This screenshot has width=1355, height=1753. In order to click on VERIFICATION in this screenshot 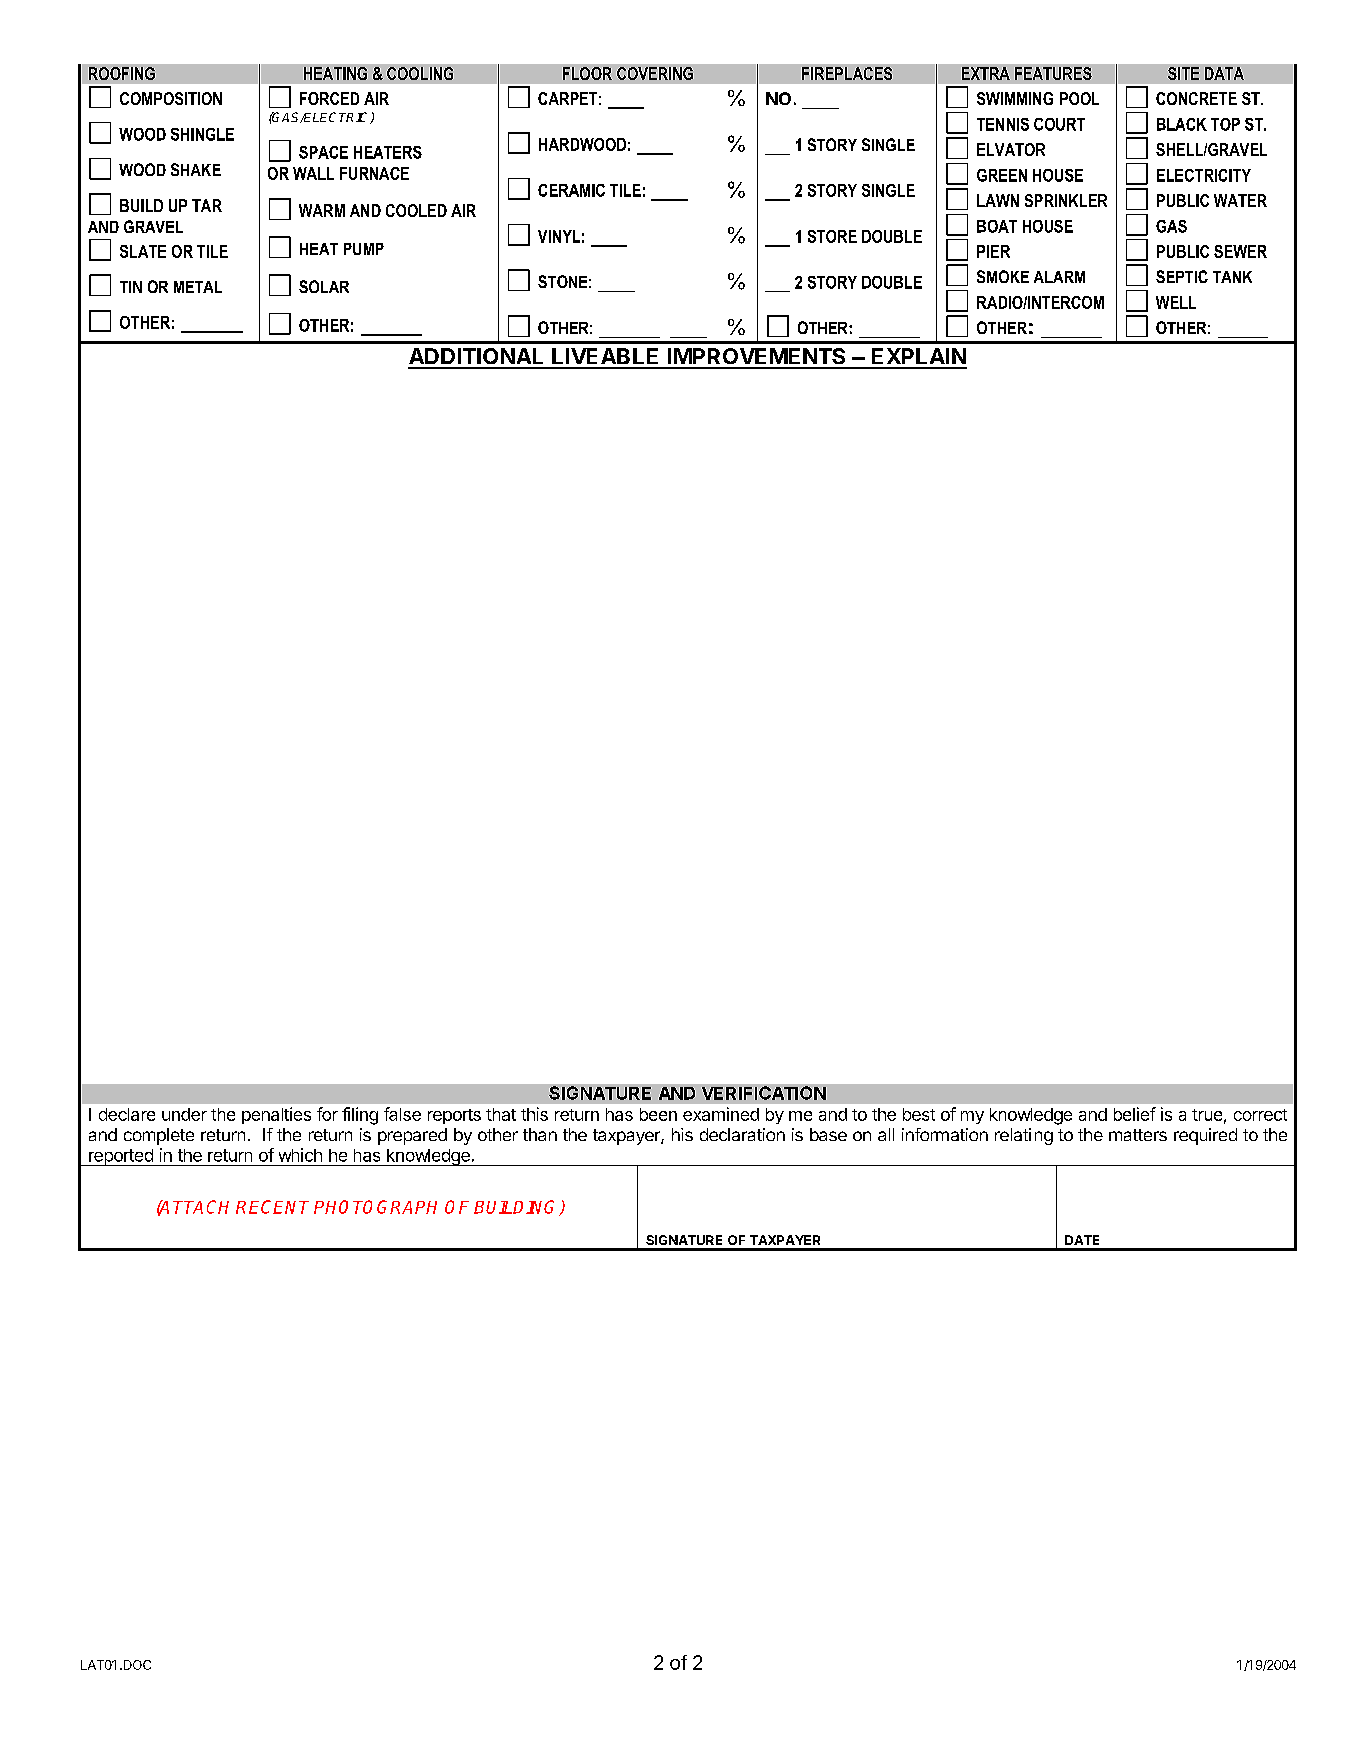, I will do `click(764, 1093)`.
